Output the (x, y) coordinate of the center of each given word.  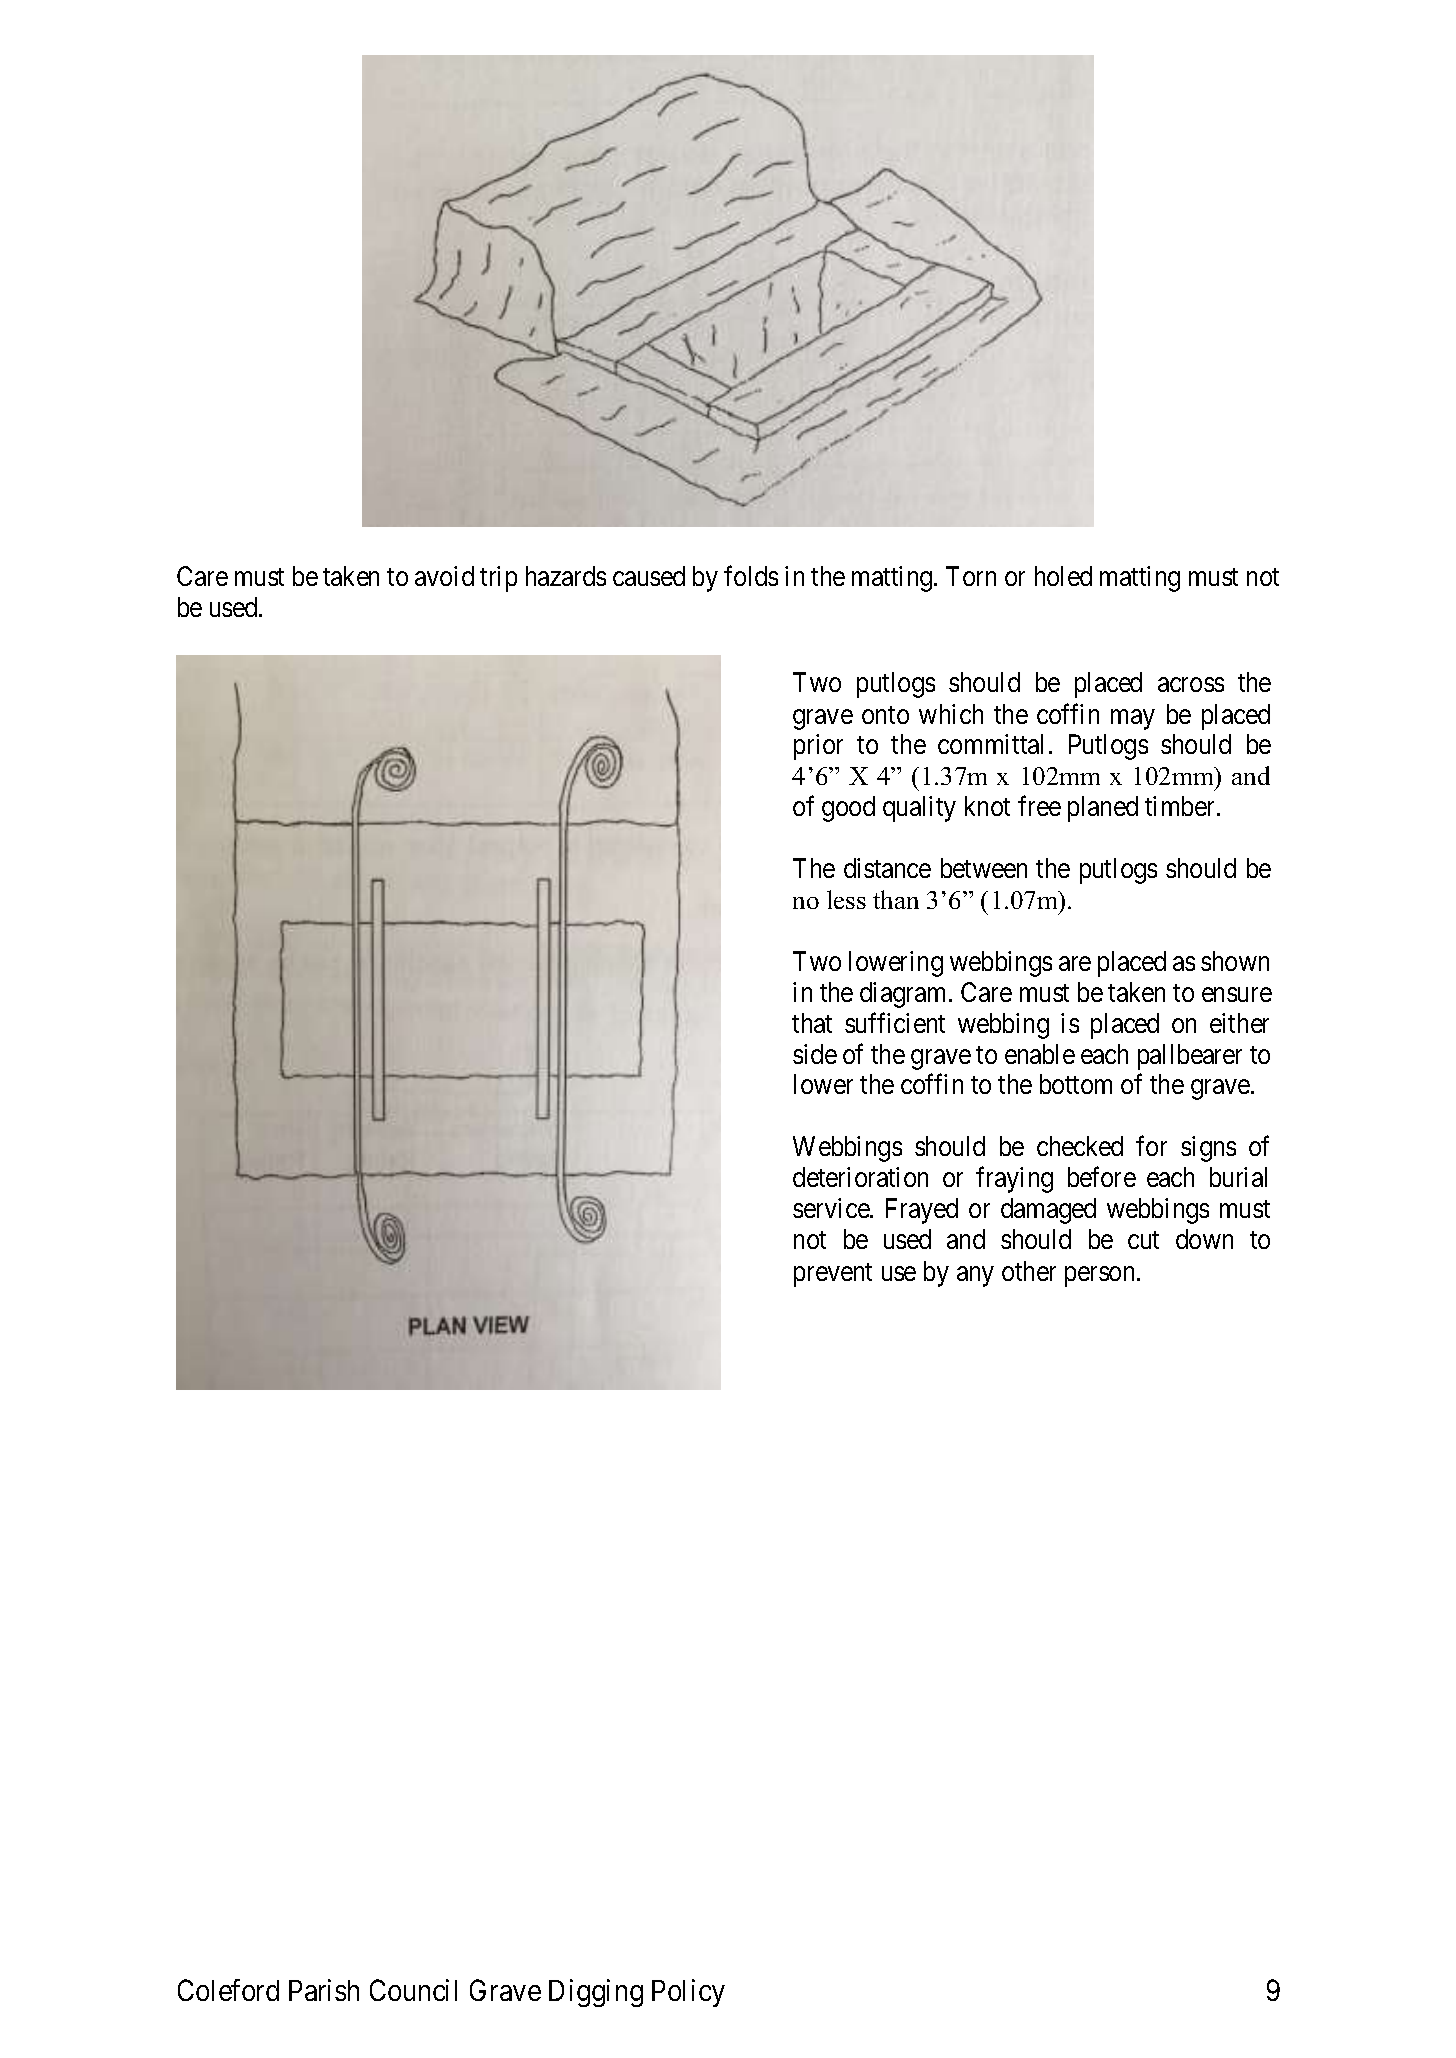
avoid (444, 576)
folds (751, 576)
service (832, 1208)
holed (1063, 576)
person (1101, 1277)
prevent (833, 1275)
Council (413, 1990)
